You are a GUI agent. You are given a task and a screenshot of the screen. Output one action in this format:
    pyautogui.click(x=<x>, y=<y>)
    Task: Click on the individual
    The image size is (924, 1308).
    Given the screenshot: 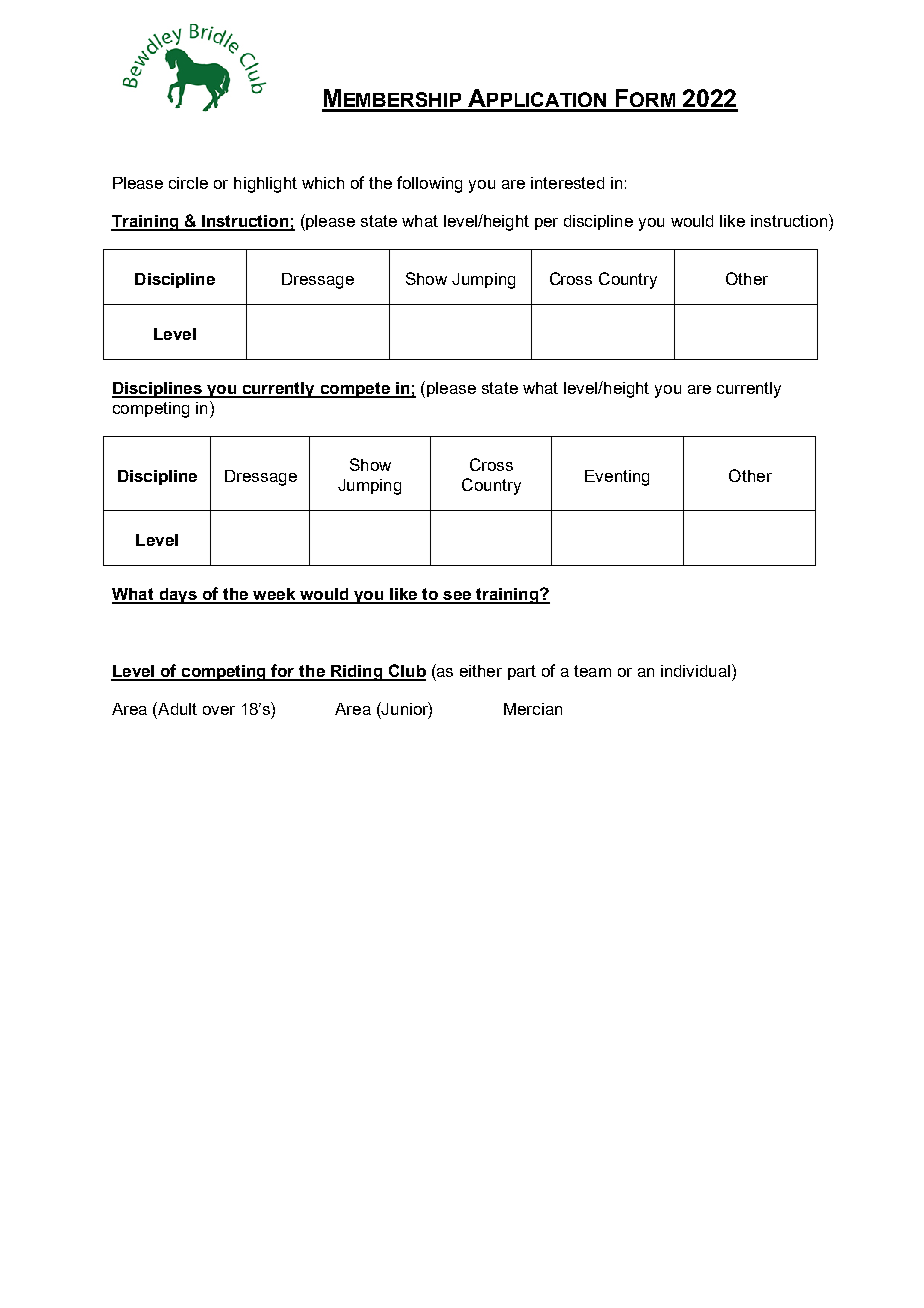 What is the action you would take?
    pyautogui.click(x=697, y=670)
